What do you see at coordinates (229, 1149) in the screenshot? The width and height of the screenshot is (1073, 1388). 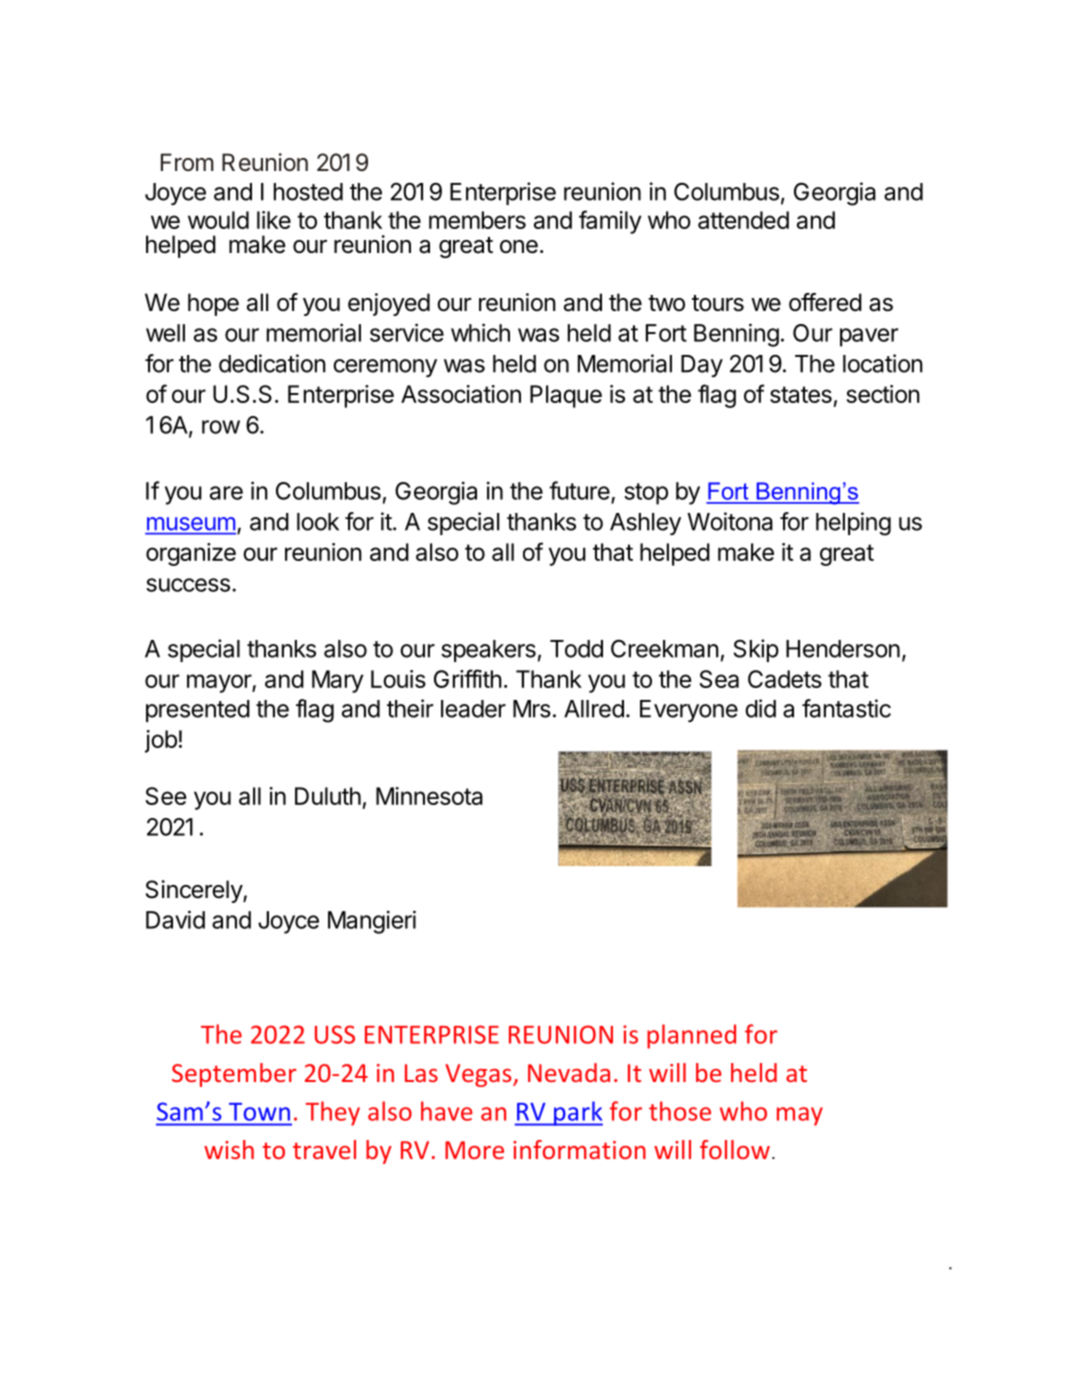 I see `wish` at bounding box center [229, 1149].
